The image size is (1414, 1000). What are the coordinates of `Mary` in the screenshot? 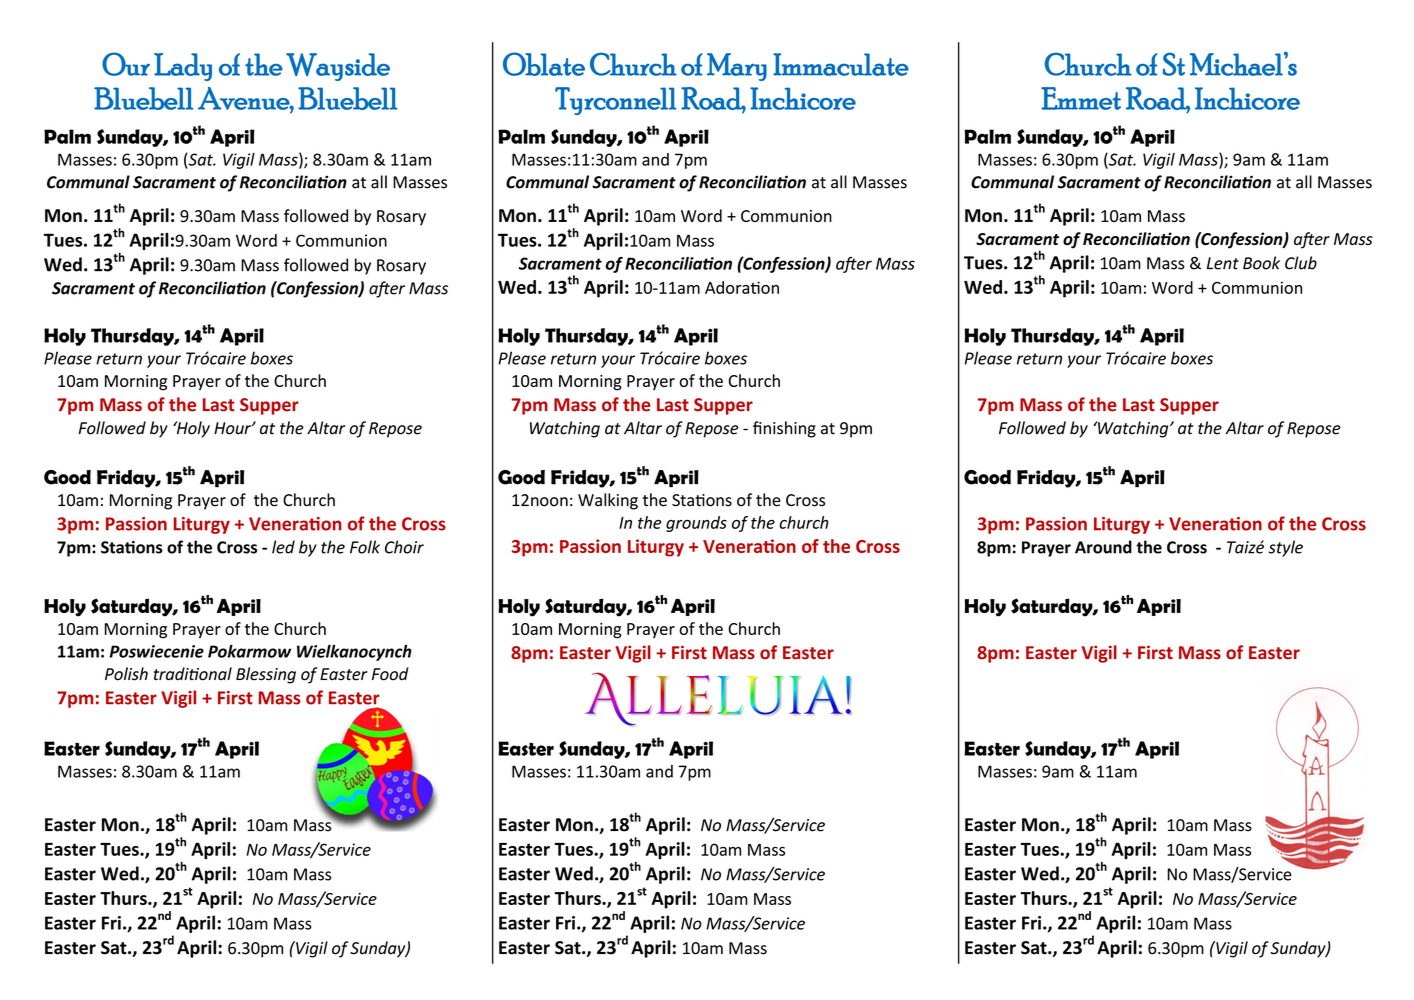 It's located at (737, 67).
